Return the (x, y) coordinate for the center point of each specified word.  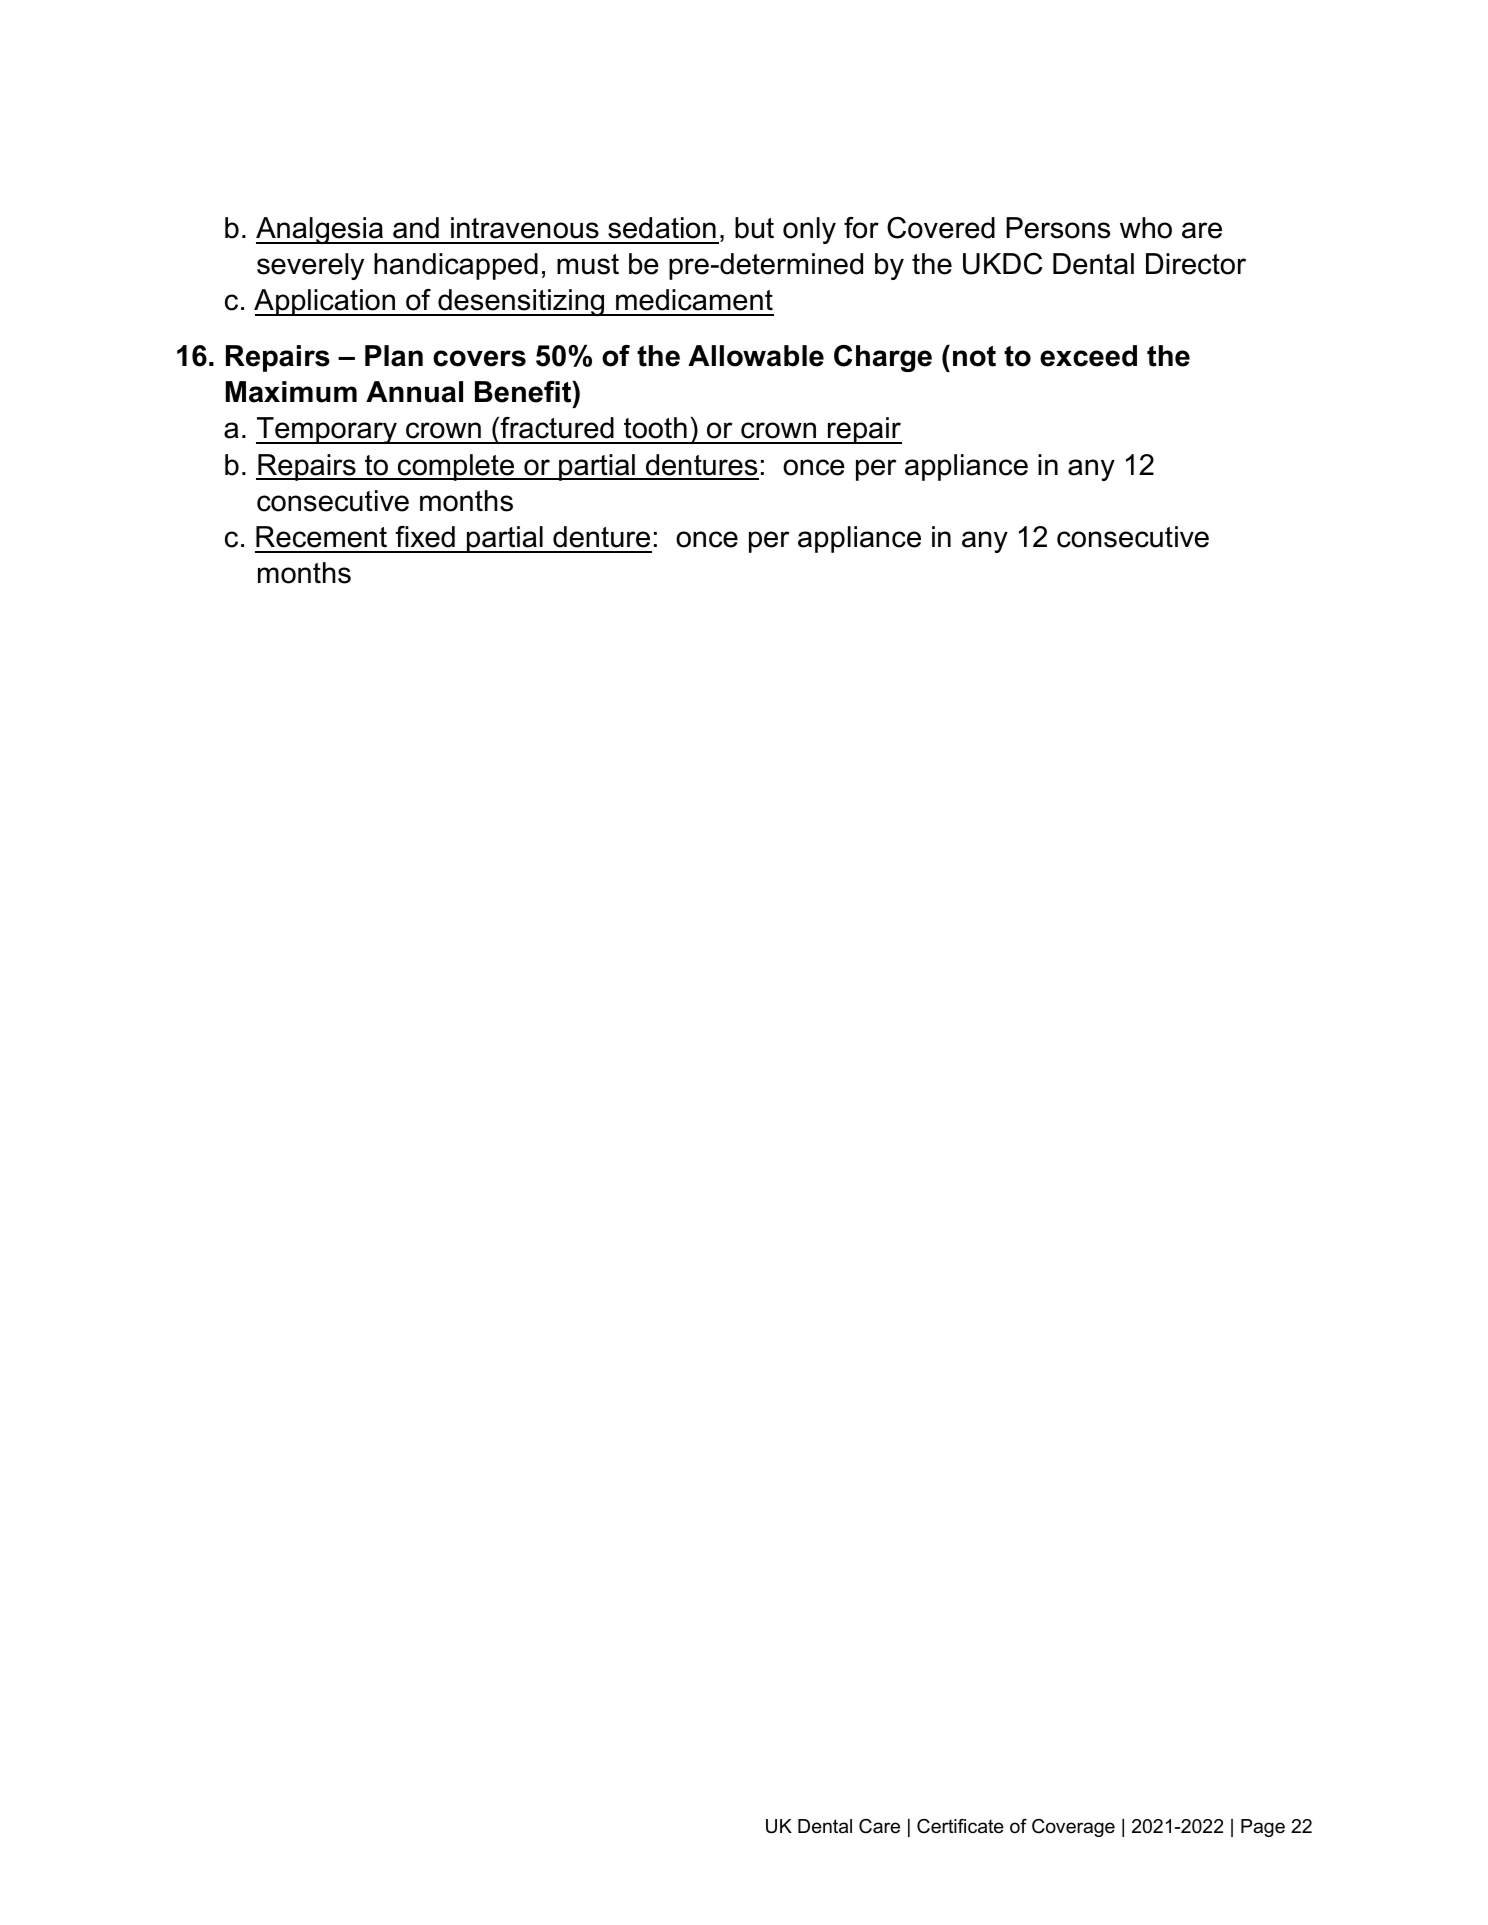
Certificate (960, 1826)
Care (879, 1826)
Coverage (1073, 1828)
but (754, 228)
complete (456, 467)
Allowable (756, 356)
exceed (1088, 356)
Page (1263, 1828)
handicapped (456, 266)
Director (1196, 264)
